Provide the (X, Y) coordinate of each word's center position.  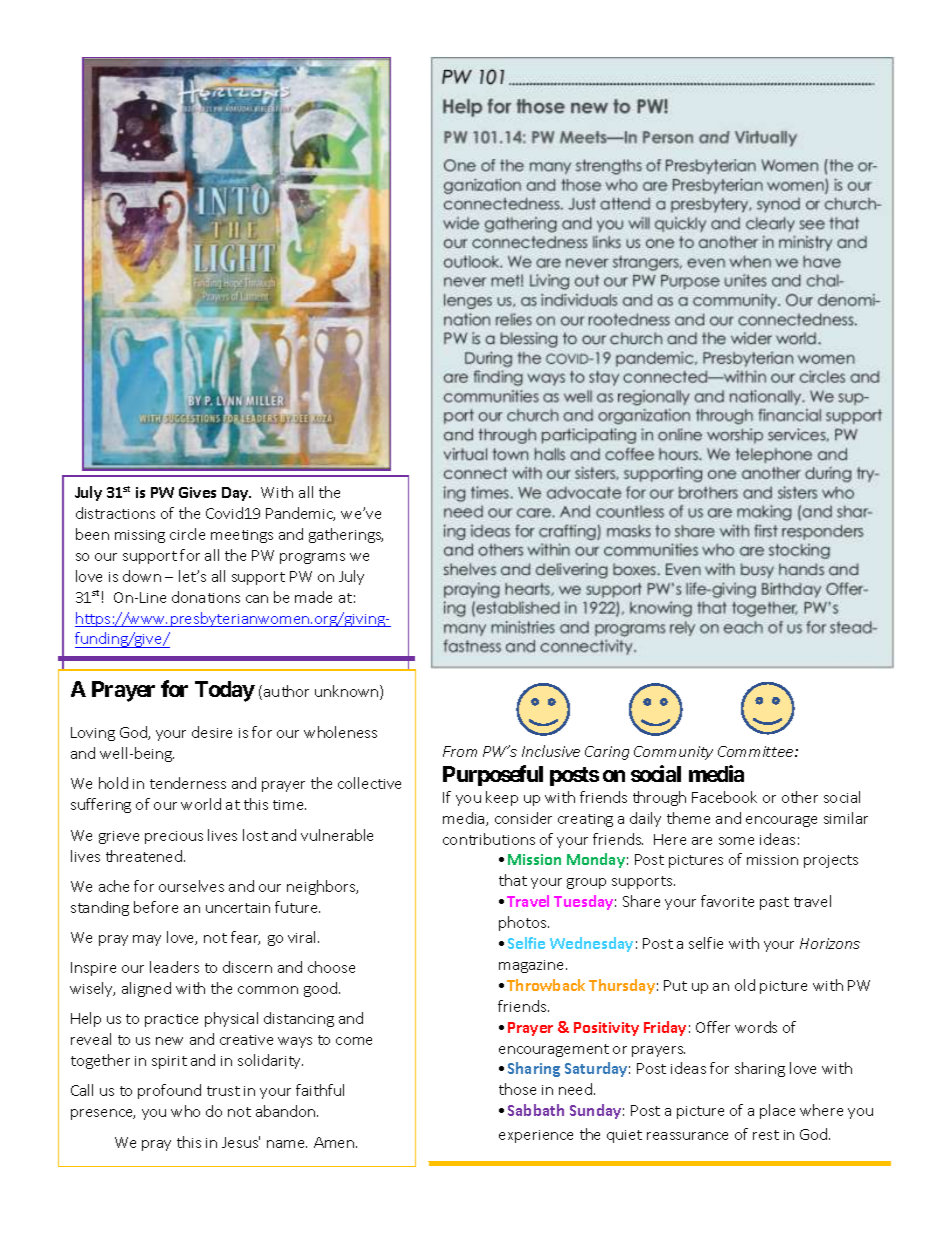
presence (103, 1114)
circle (187, 534)
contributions (489, 839)
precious (174, 837)
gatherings (346, 535)
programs (312, 558)
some (736, 841)
